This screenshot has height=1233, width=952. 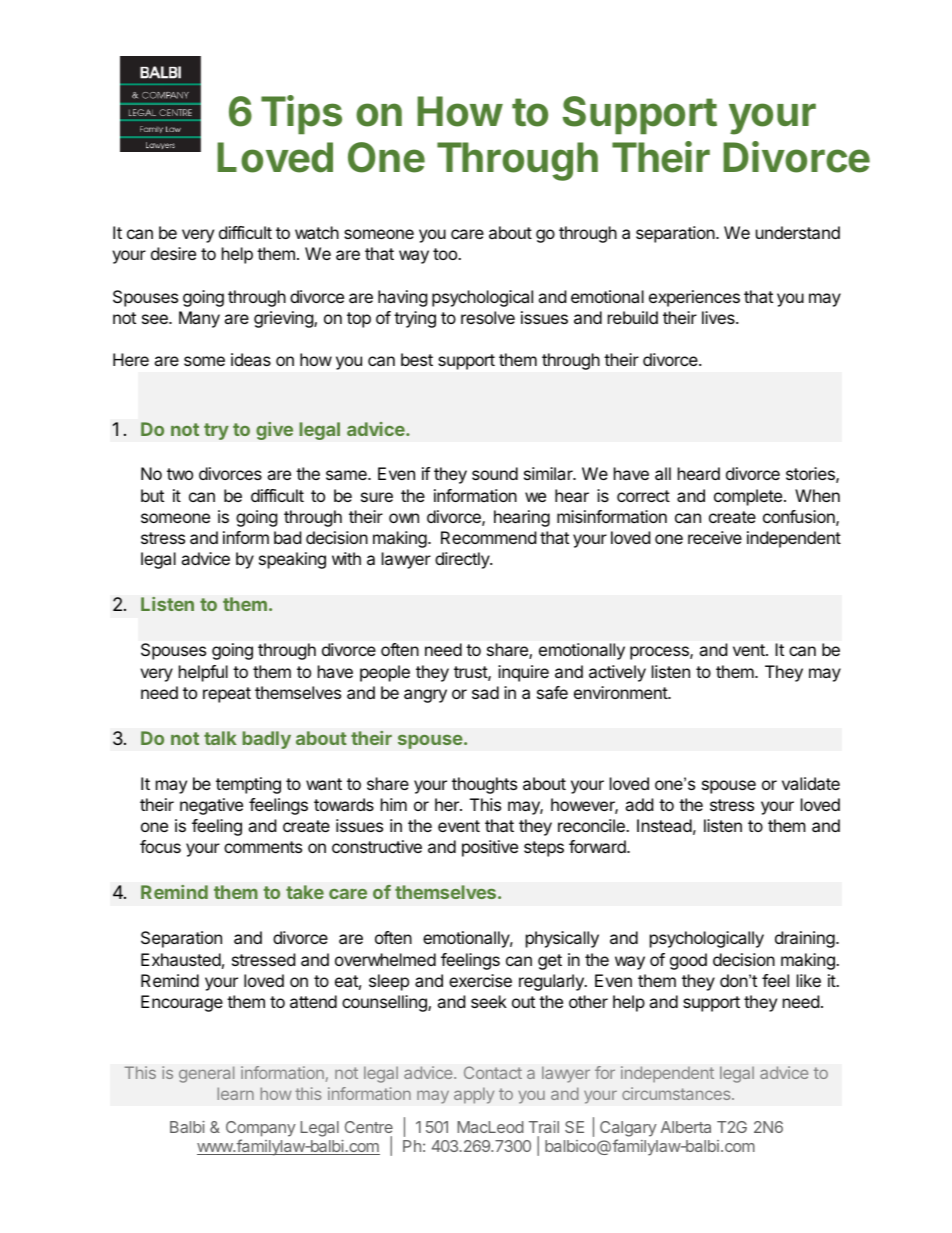 I want to click on apply, so click(x=474, y=1095).
